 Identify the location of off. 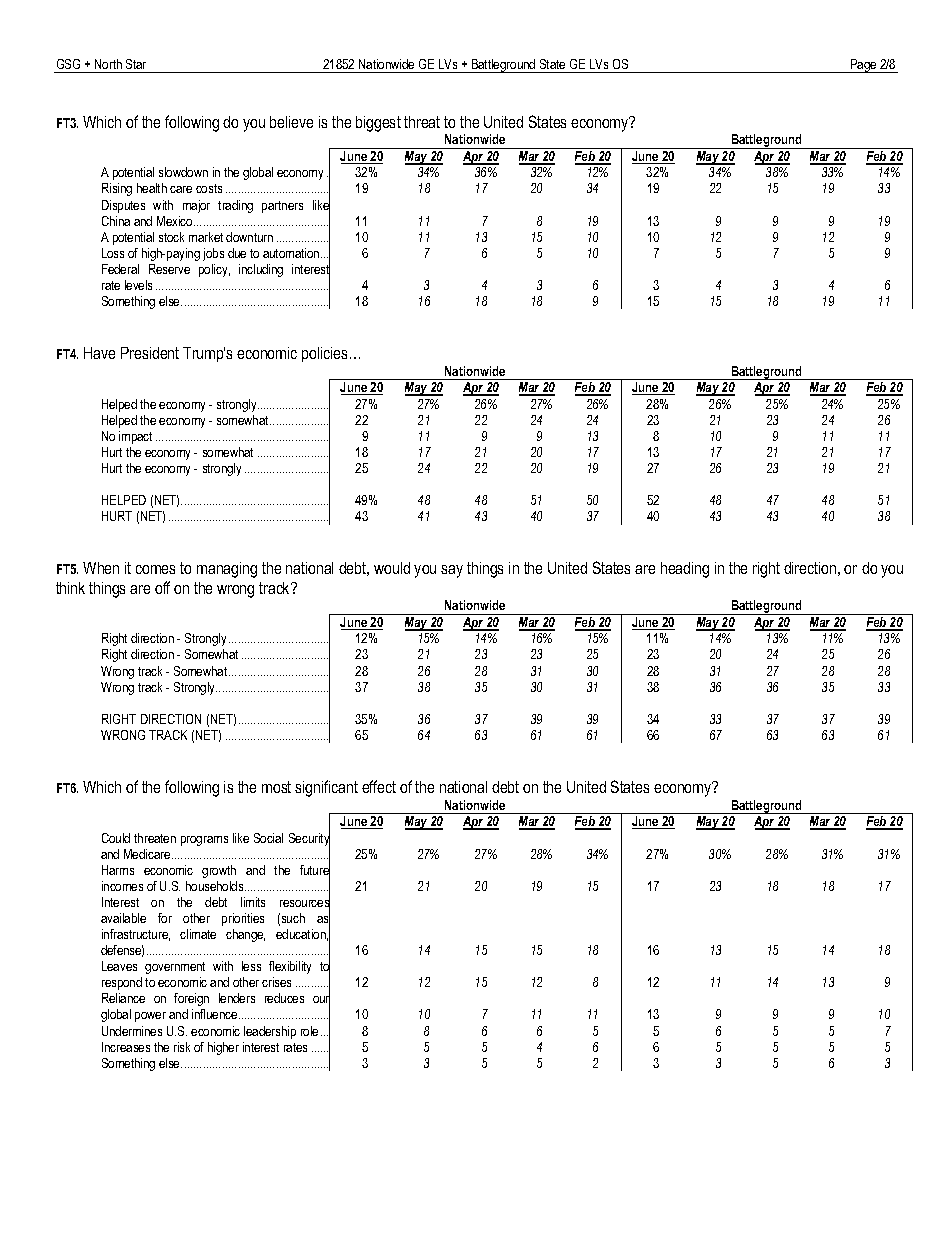
(162, 587).
